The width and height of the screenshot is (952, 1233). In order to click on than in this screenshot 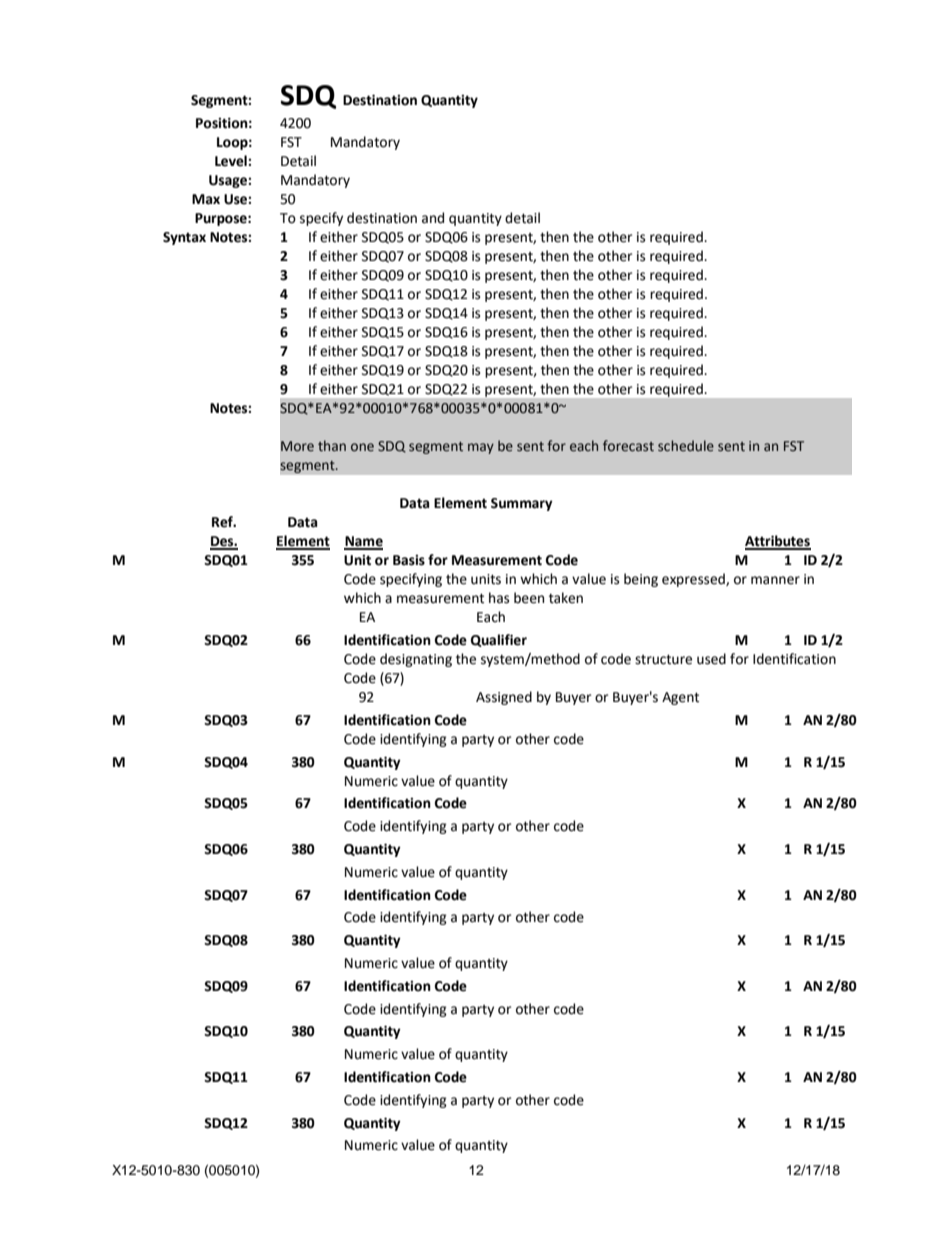, I will do `click(332, 446)`.
